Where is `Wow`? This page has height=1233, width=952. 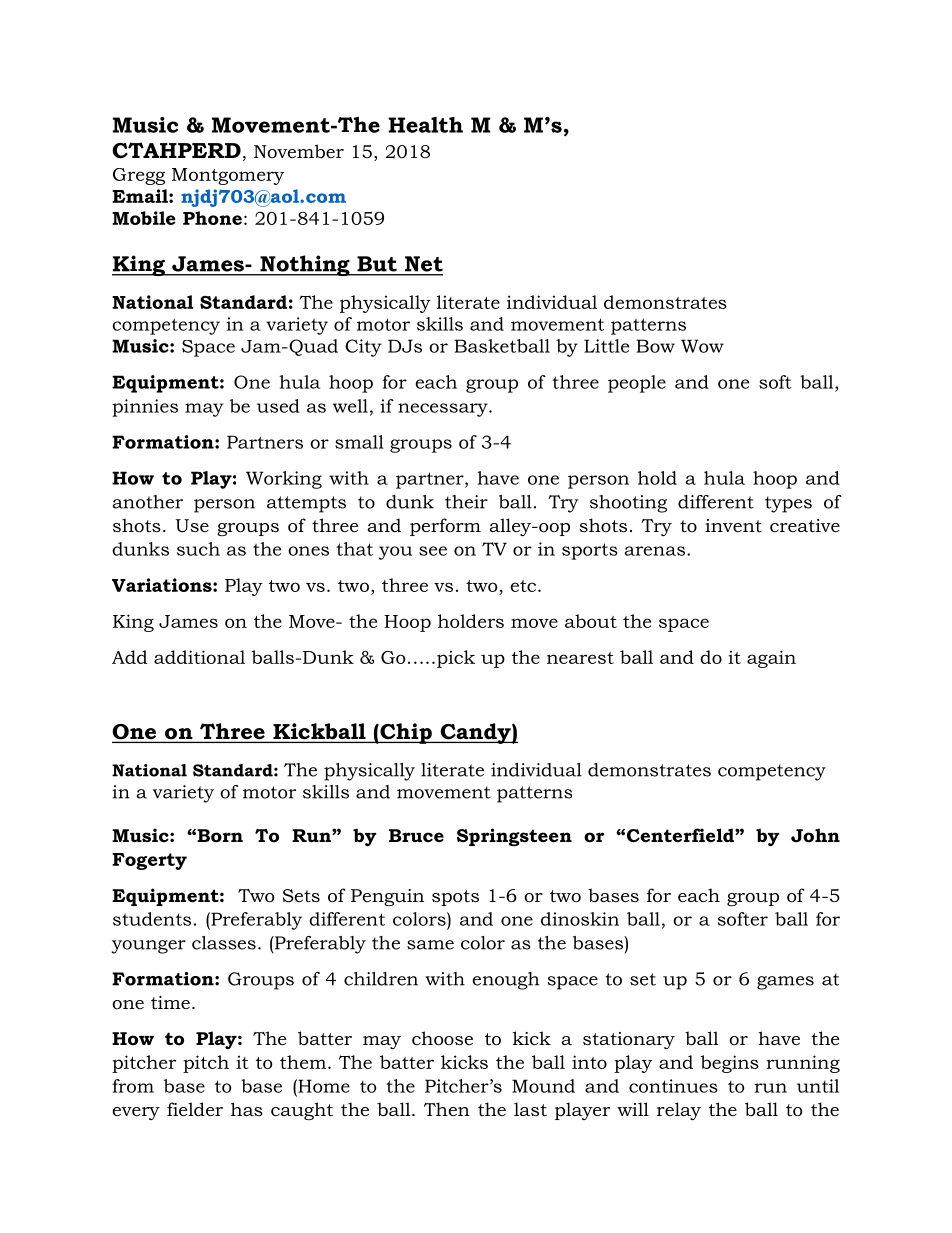
Wow is located at coordinates (702, 346).
